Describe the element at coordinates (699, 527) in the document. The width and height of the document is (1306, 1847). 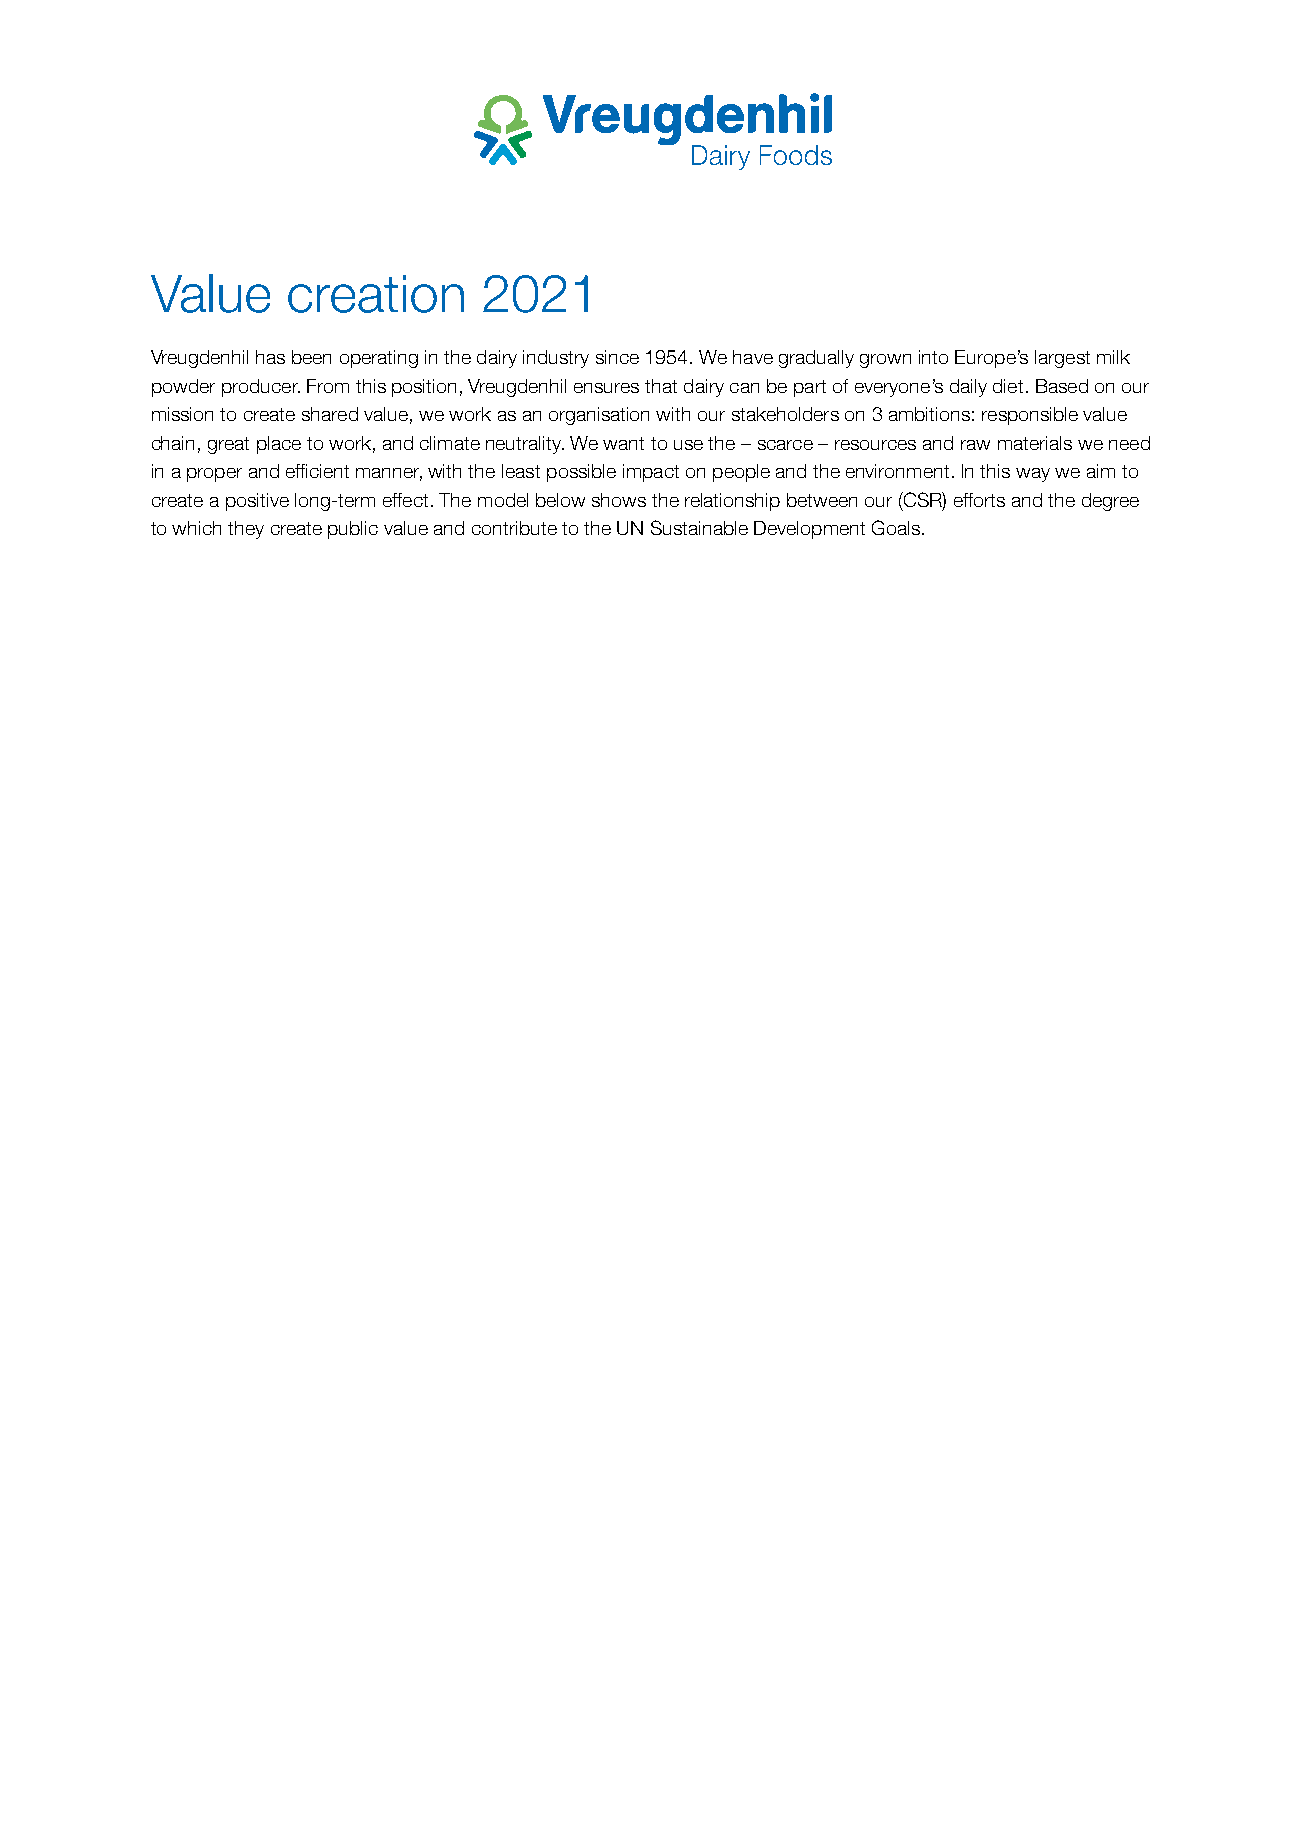
I see `Sustainable` at that location.
